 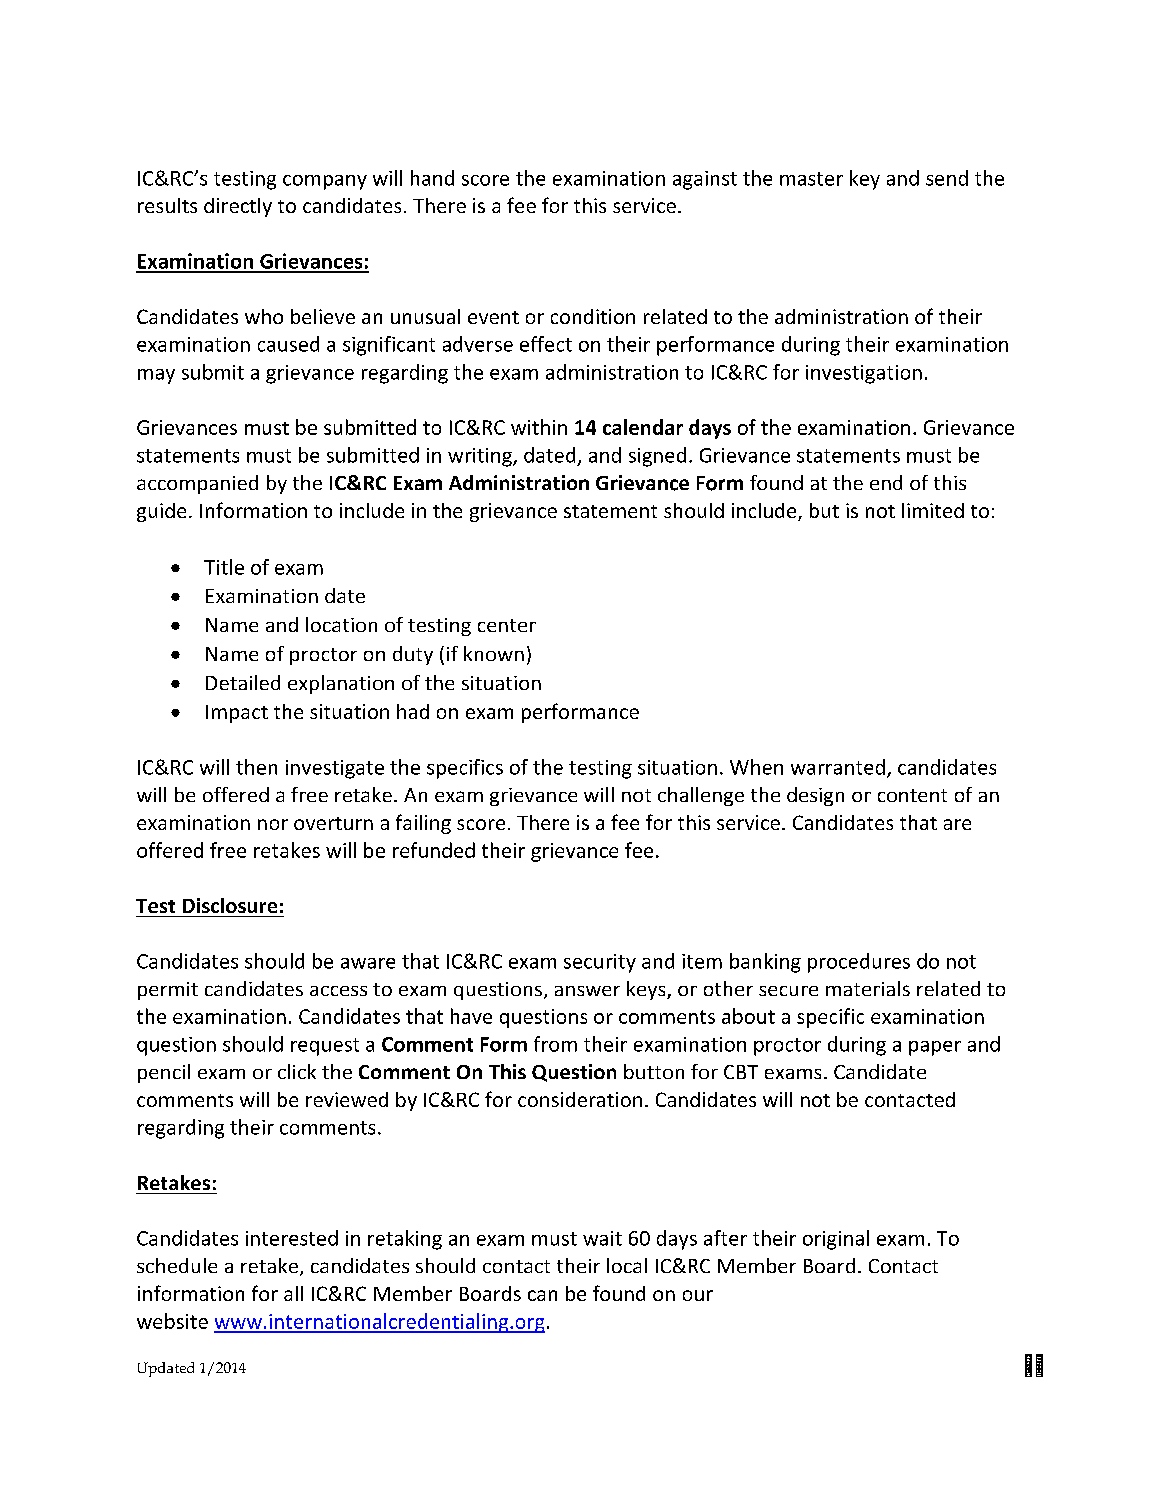 I want to click on directly, so click(x=238, y=207).
